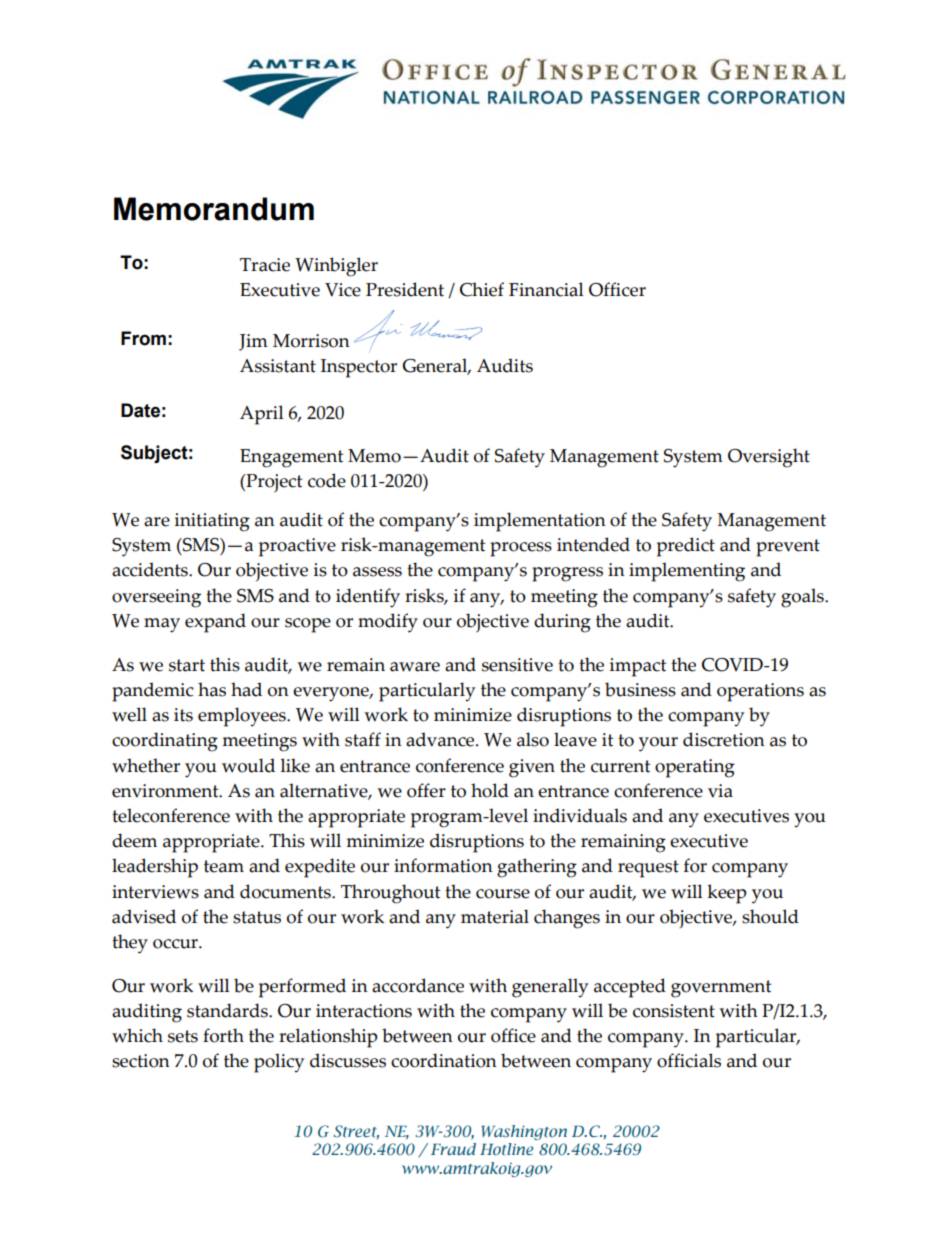 The height and width of the screenshot is (1233, 952). Describe the element at coordinates (441, 739) in the screenshot. I see `advance` at that location.
